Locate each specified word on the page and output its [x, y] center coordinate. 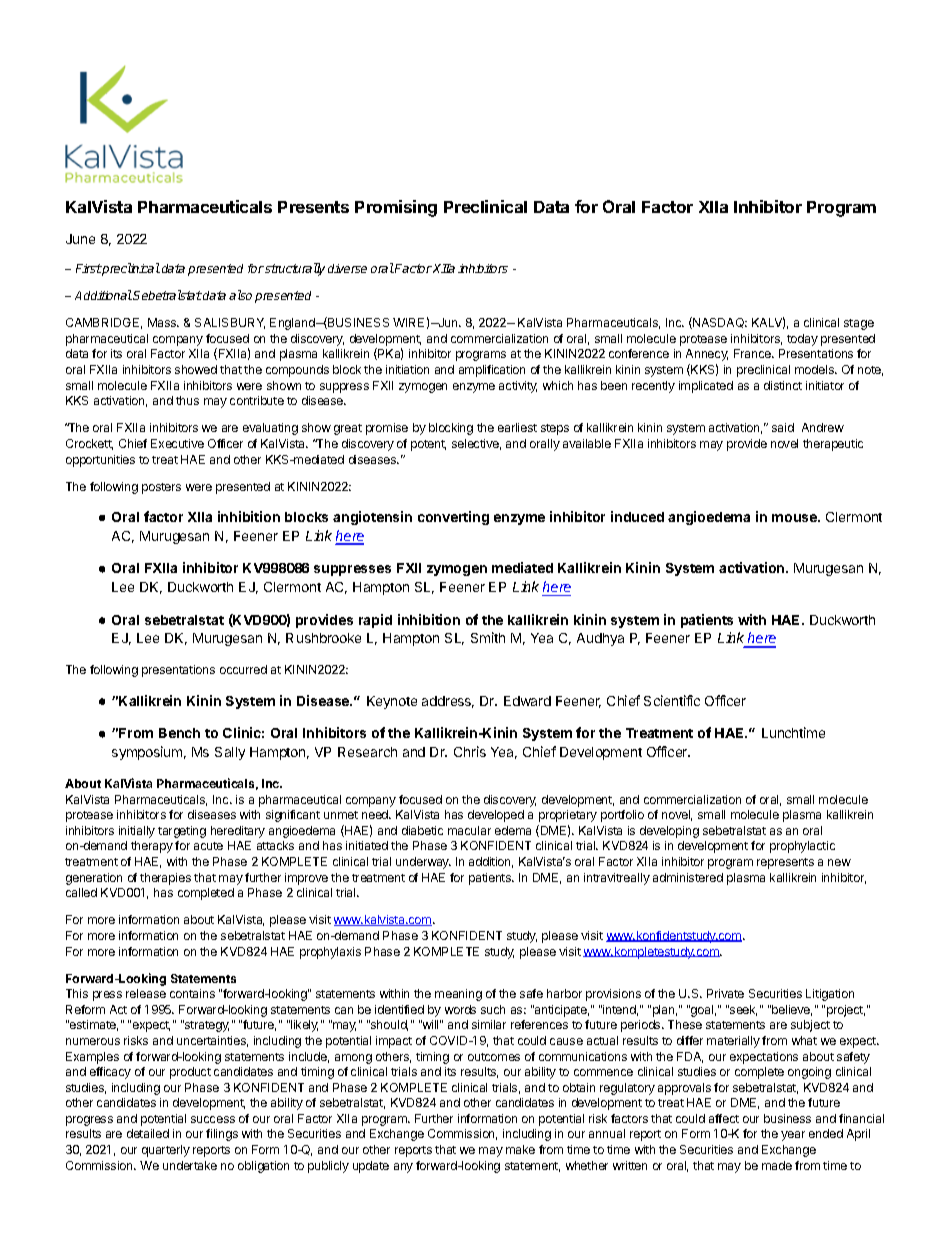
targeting [182, 832]
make [520, 1149]
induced [637, 516]
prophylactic [802, 847]
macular [469, 830]
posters [161, 488]
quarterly [166, 1151]
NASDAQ [719, 323]
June [80, 239]
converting [453, 518]
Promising [396, 208]
